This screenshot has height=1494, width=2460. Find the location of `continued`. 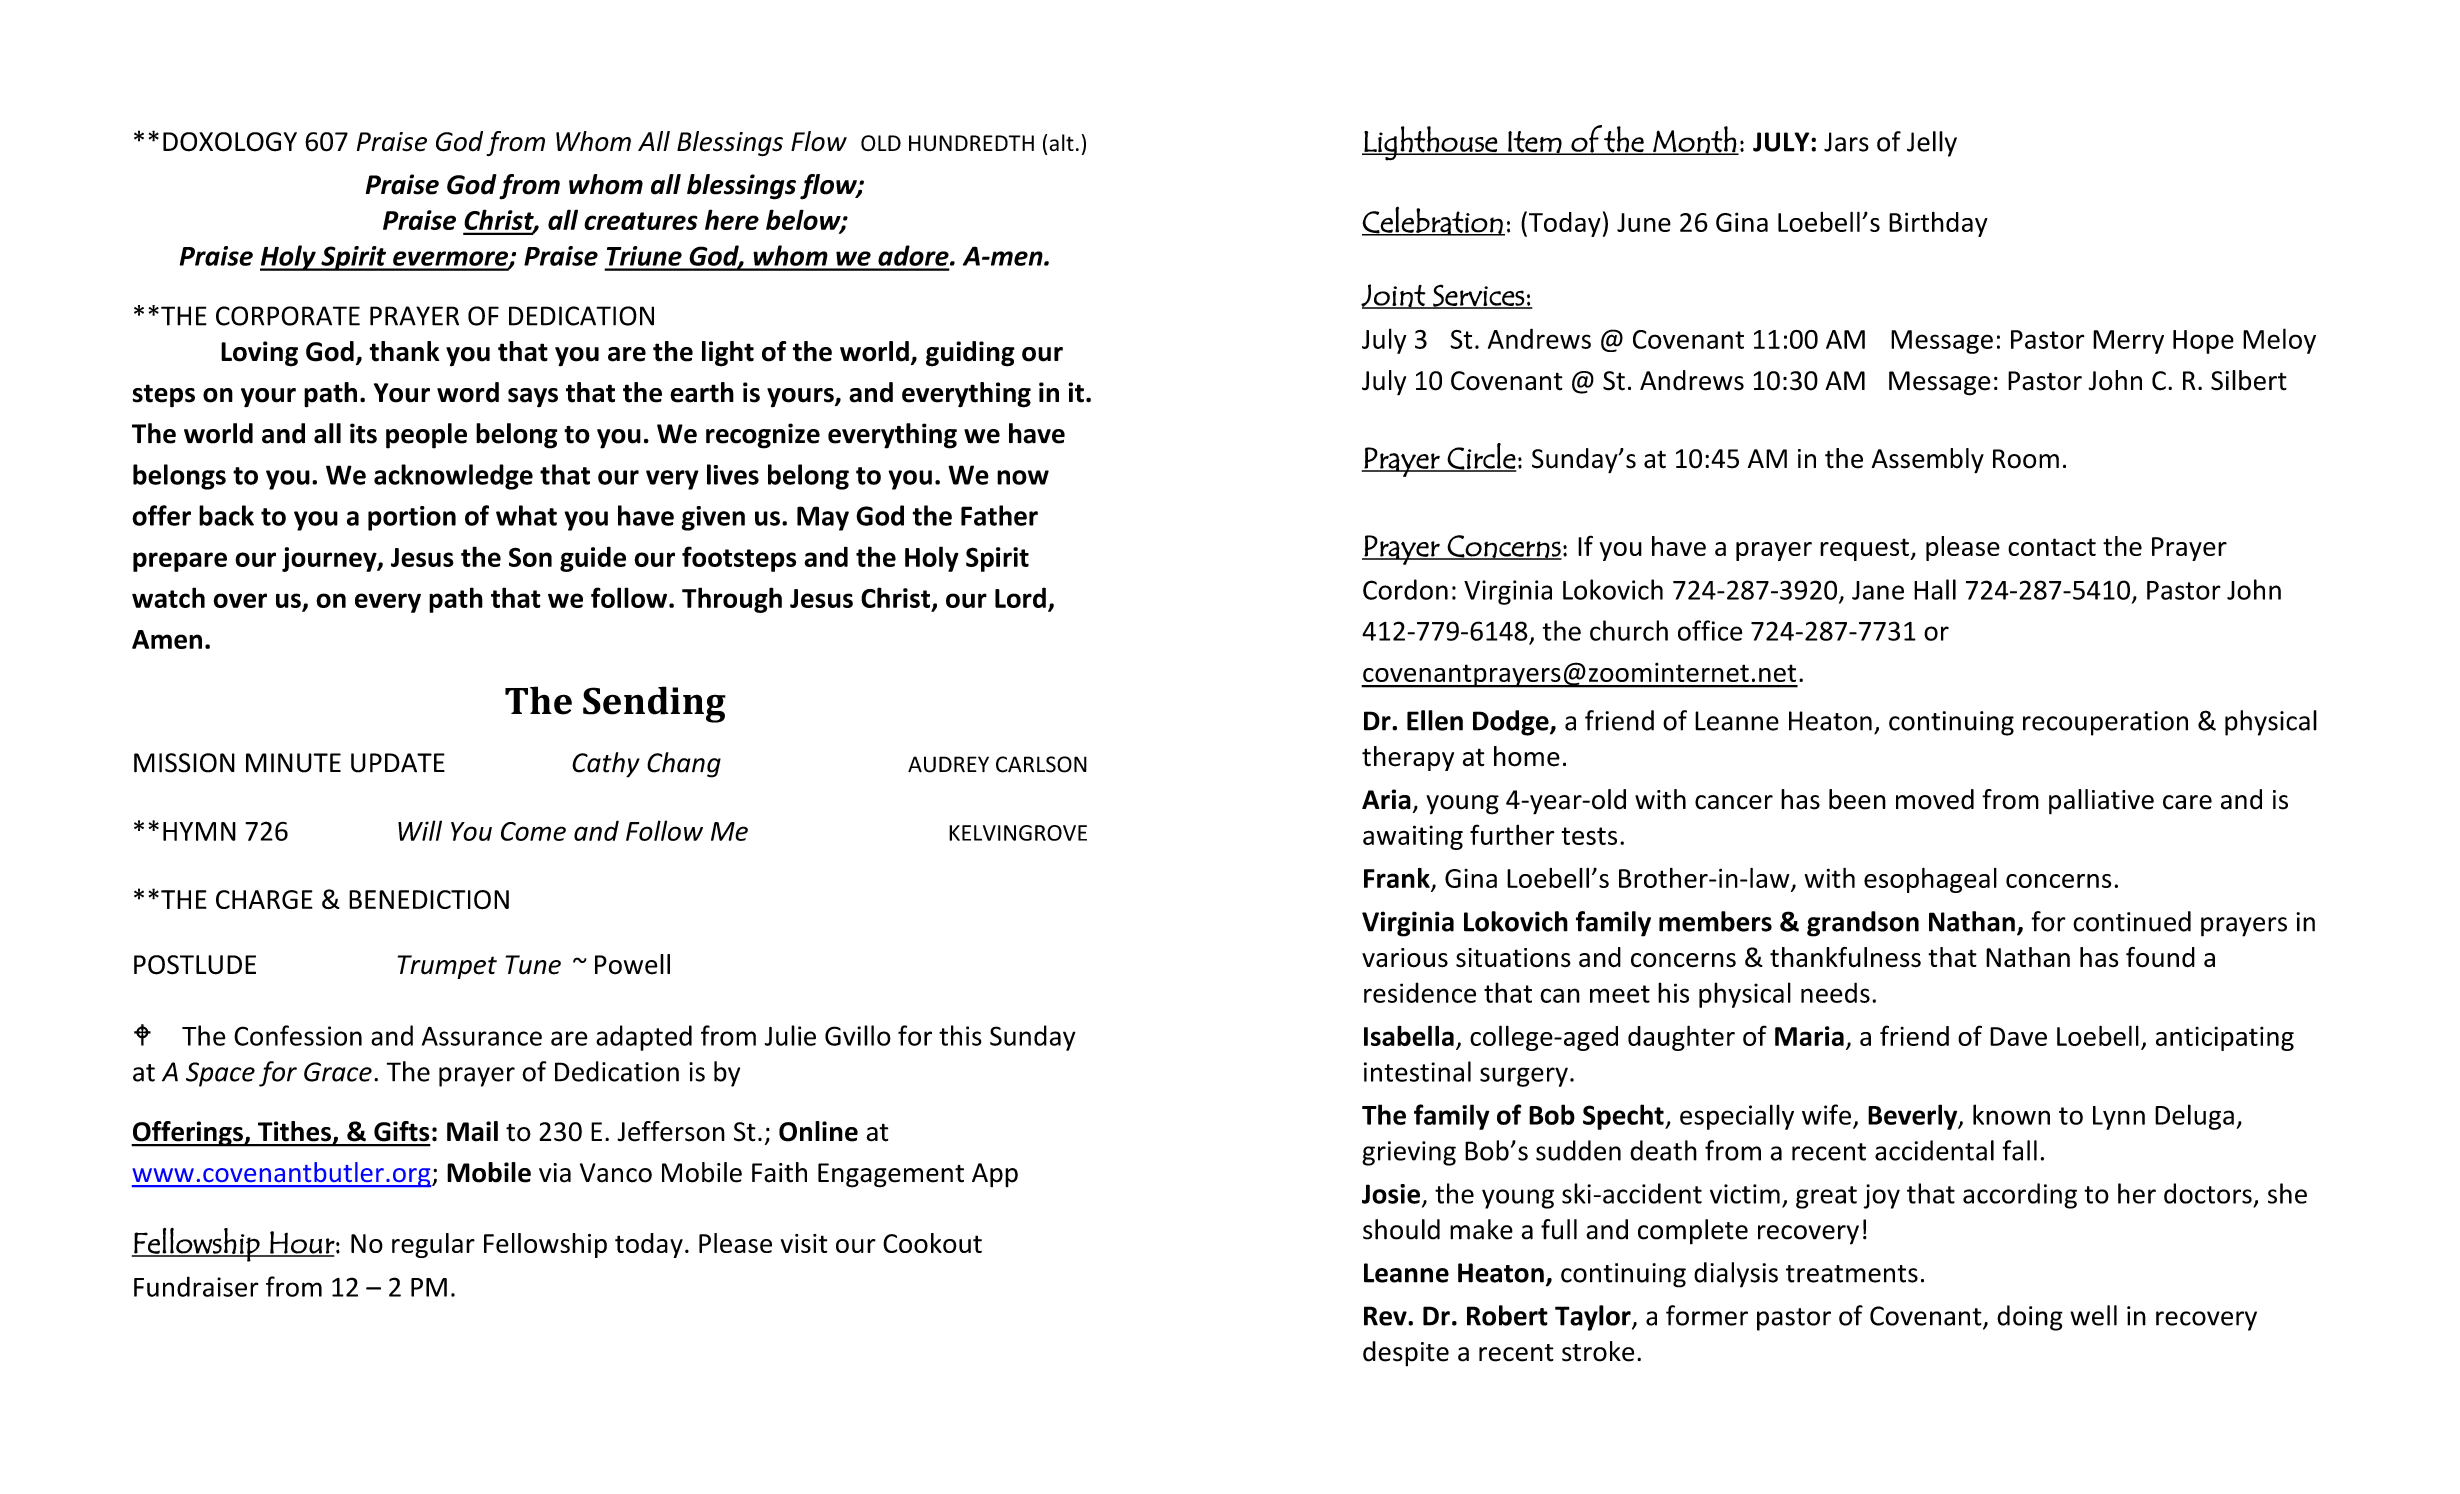

continued is located at coordinates (2132, 921).
